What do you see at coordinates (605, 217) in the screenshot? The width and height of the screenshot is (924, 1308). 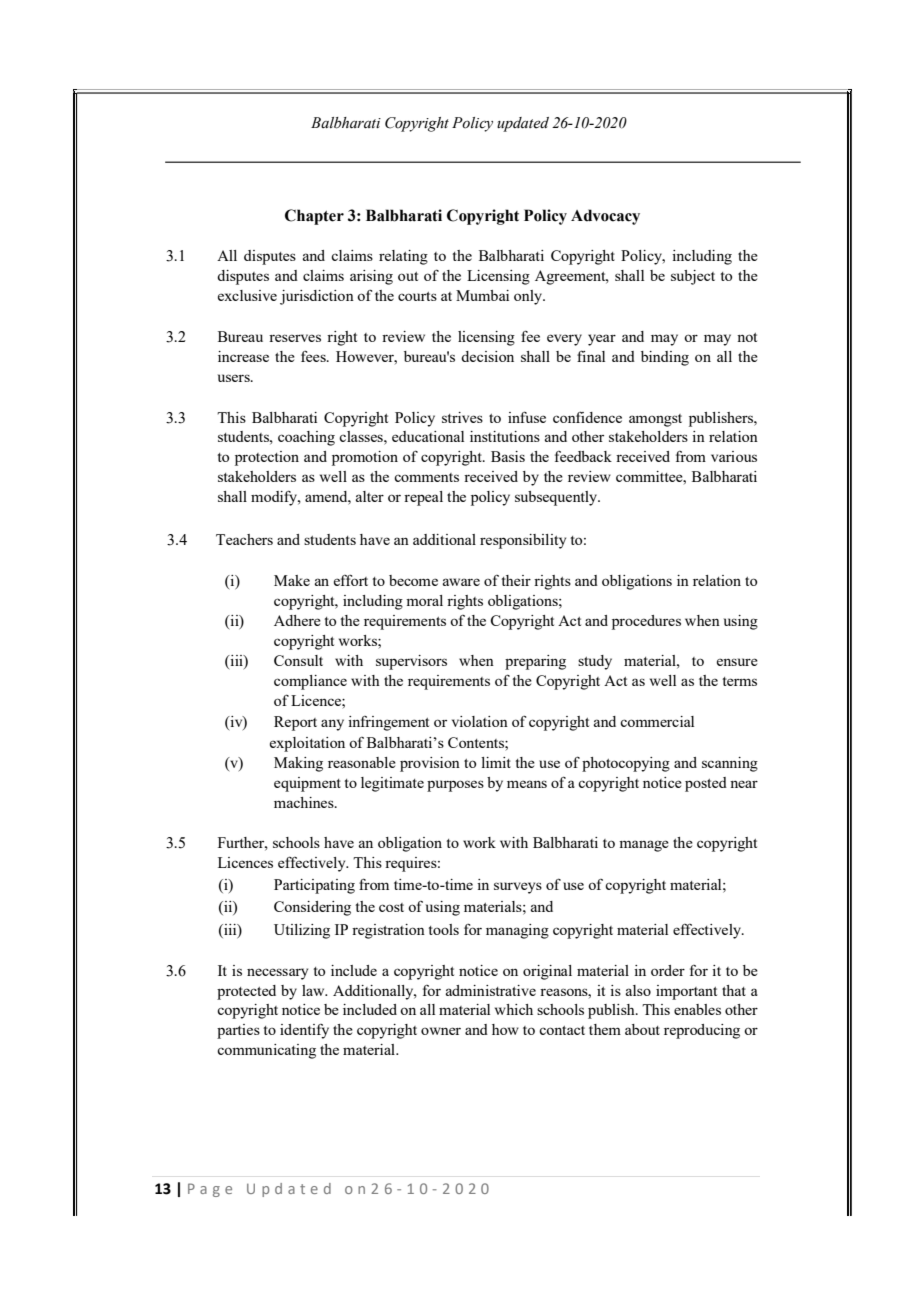 I see `Advocacy` at bounding box center [605, 217].
